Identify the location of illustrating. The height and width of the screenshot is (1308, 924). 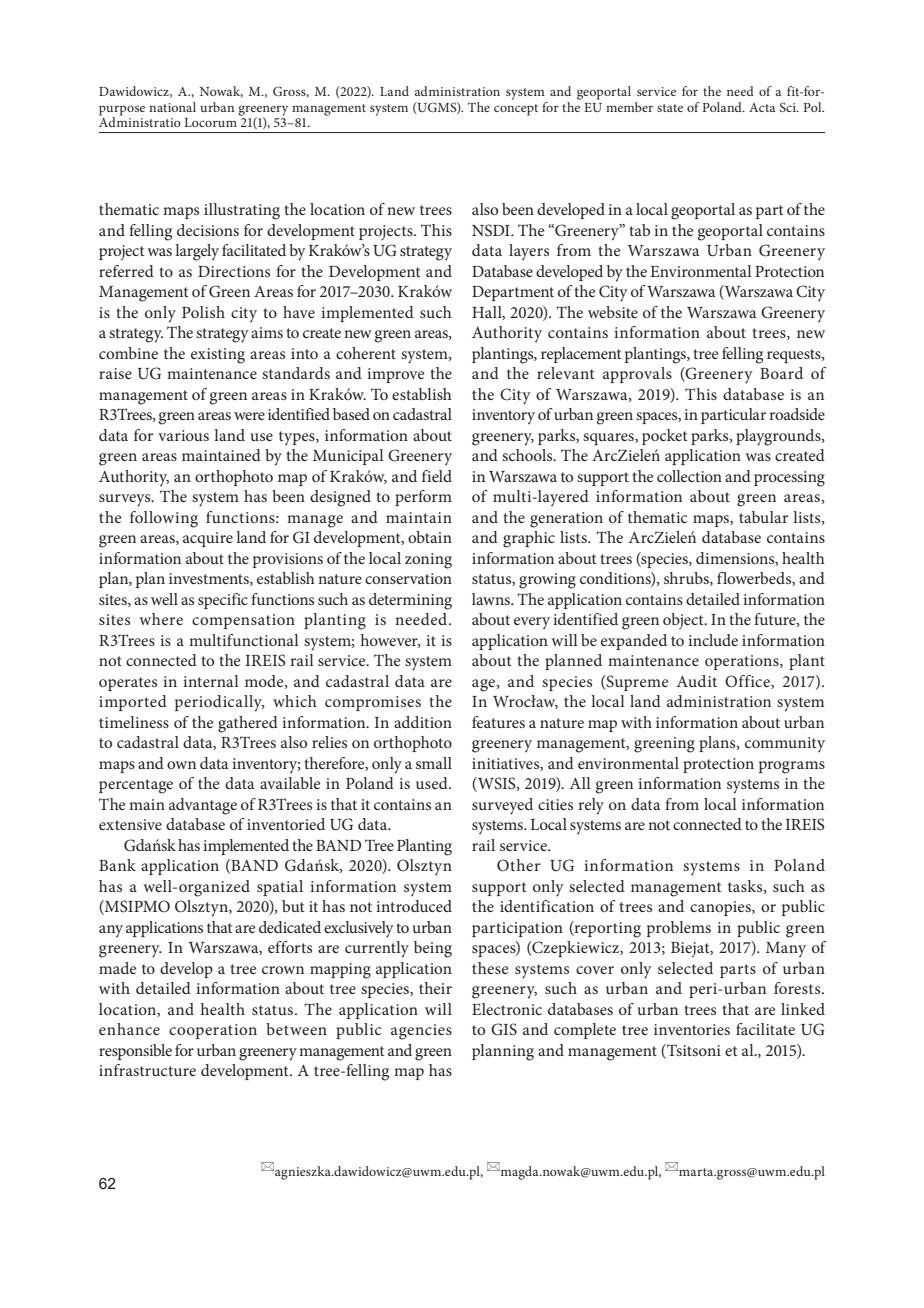
(242, 211).
